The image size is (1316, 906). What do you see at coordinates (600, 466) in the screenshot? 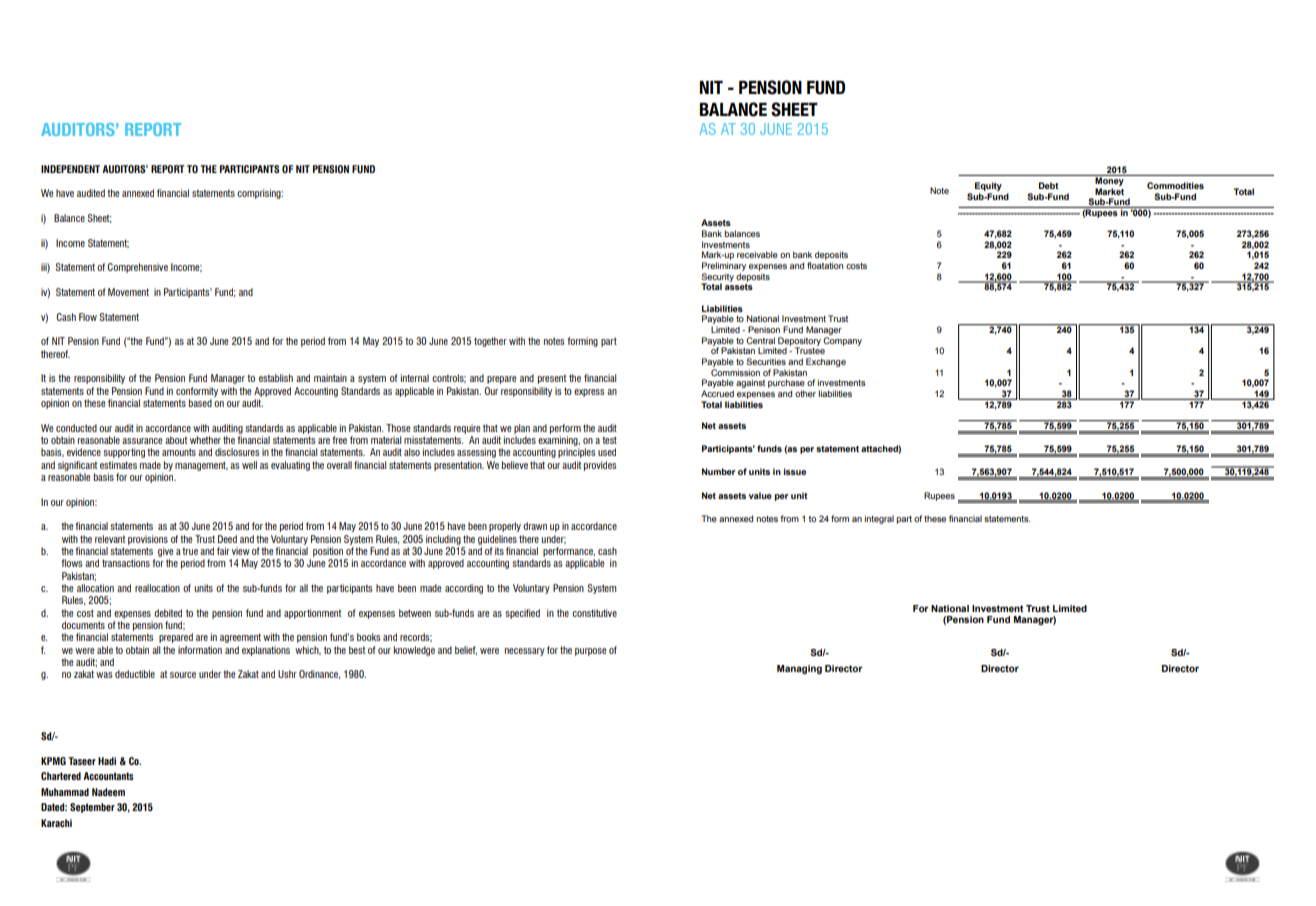
I see `provides` at bounding box center [600, 466].
